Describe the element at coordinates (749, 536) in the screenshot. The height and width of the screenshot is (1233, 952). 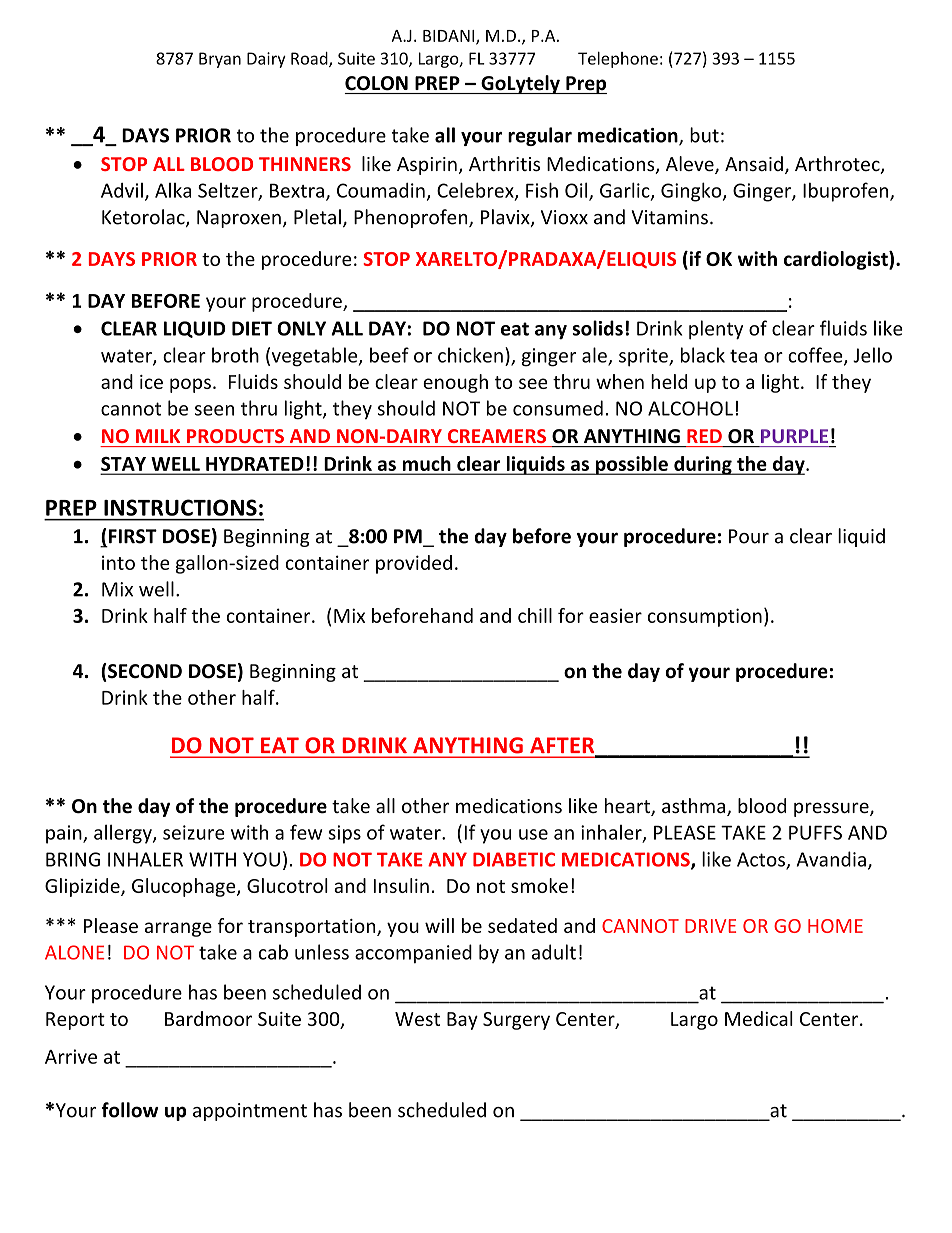
I see `Pour` at that location.
